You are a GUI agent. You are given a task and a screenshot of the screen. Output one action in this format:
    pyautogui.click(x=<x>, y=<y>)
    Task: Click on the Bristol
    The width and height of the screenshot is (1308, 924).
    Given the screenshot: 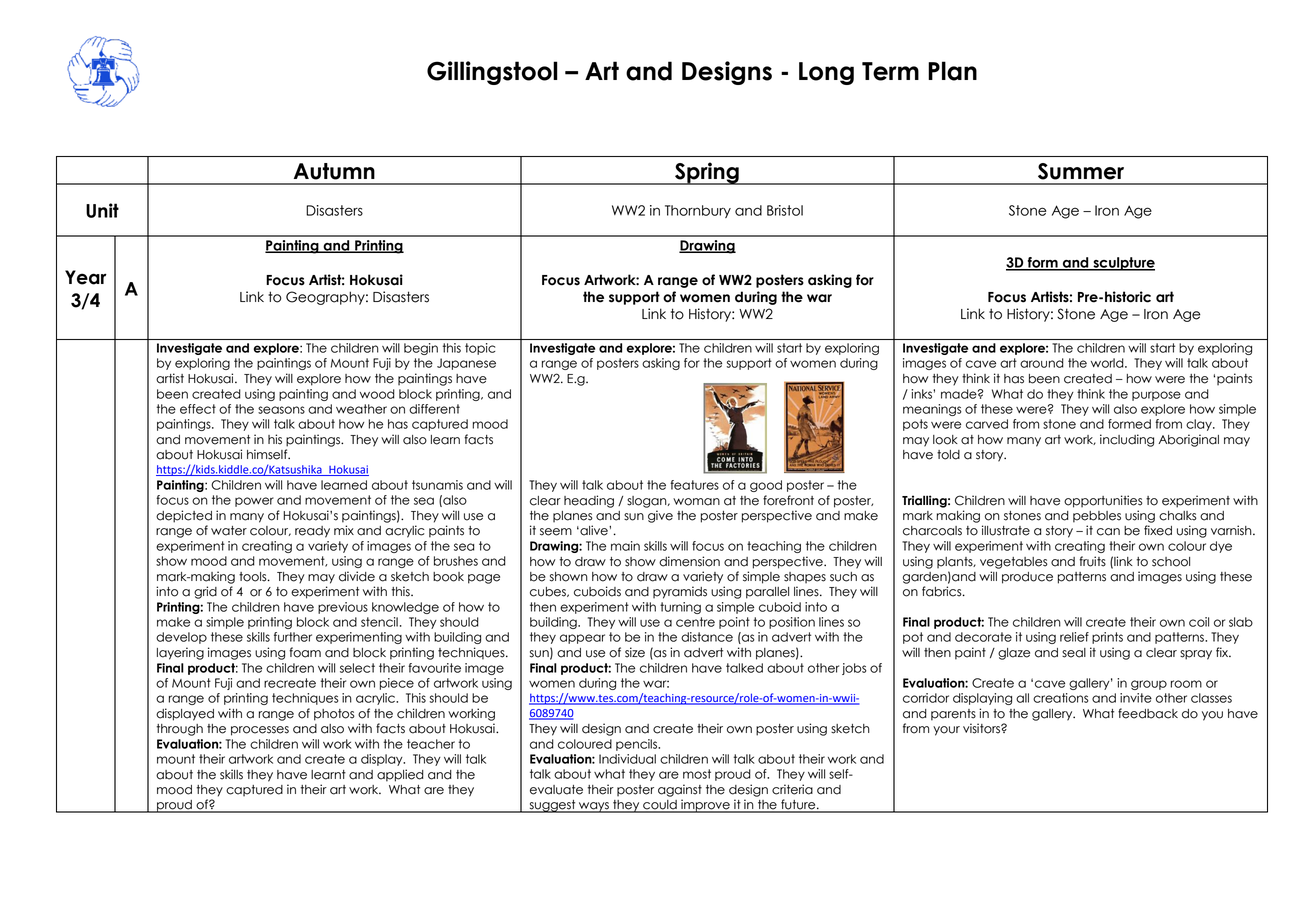 What is the action you would take?
    pyautogui.click(x=785, y=210)
